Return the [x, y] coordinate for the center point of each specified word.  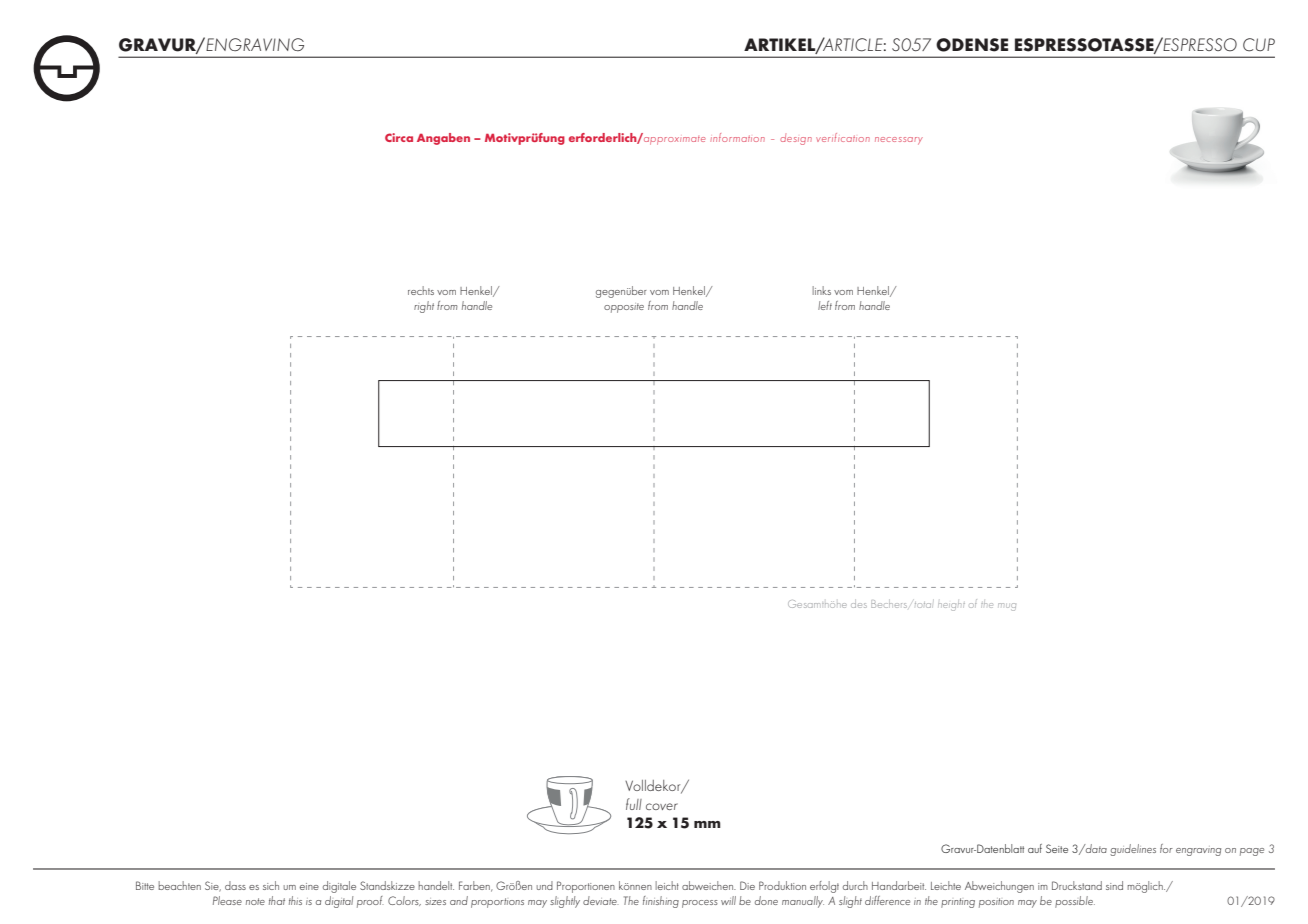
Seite [1057, 848]
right [424, 307]
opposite [624, 308]
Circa [399, 137]
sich [271, 885]
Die [747, 885]
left [825, 305]
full [634, 804]
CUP [1259, 45]
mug [1007, 607]
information [737, 137]
